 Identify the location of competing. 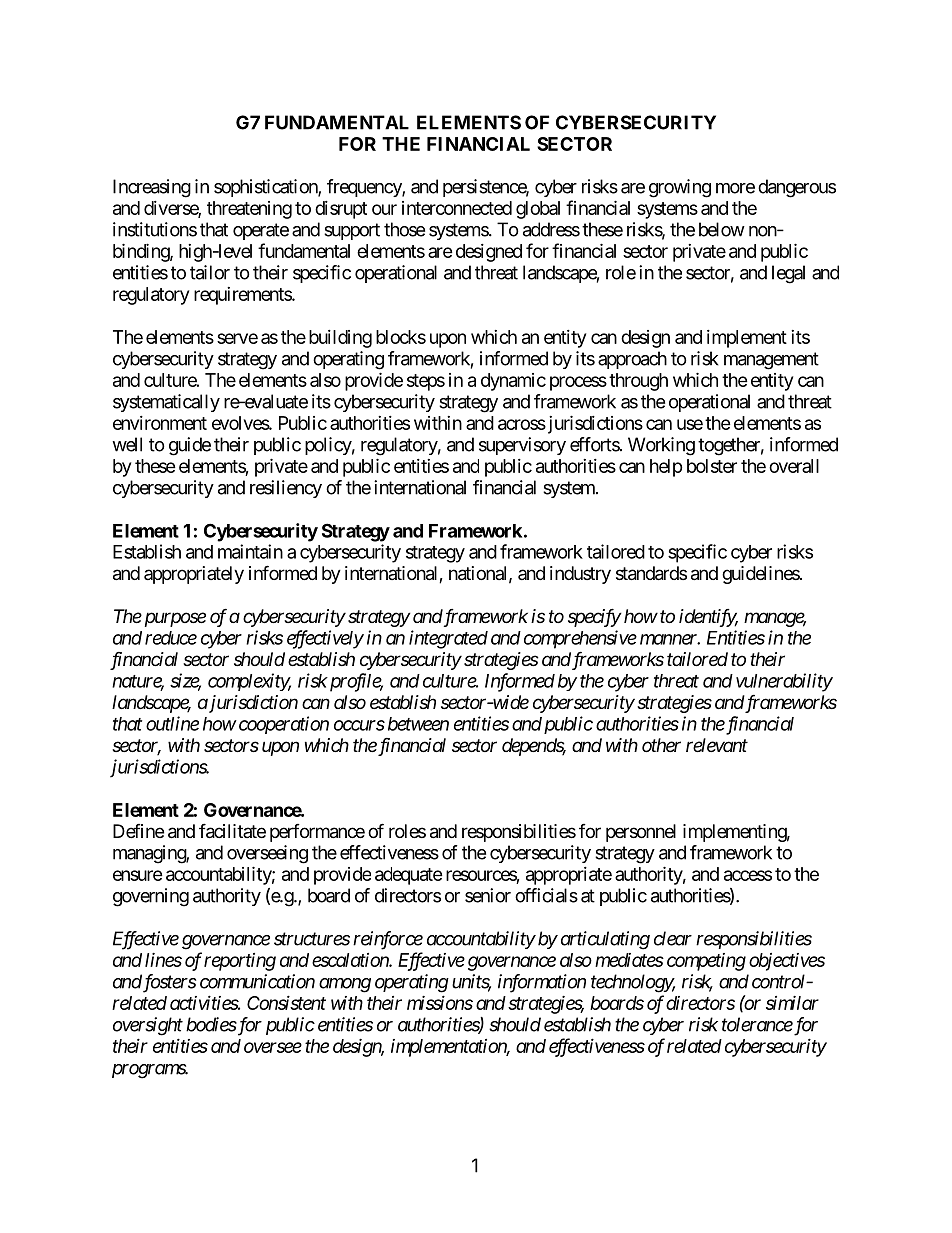
(706, 962).
